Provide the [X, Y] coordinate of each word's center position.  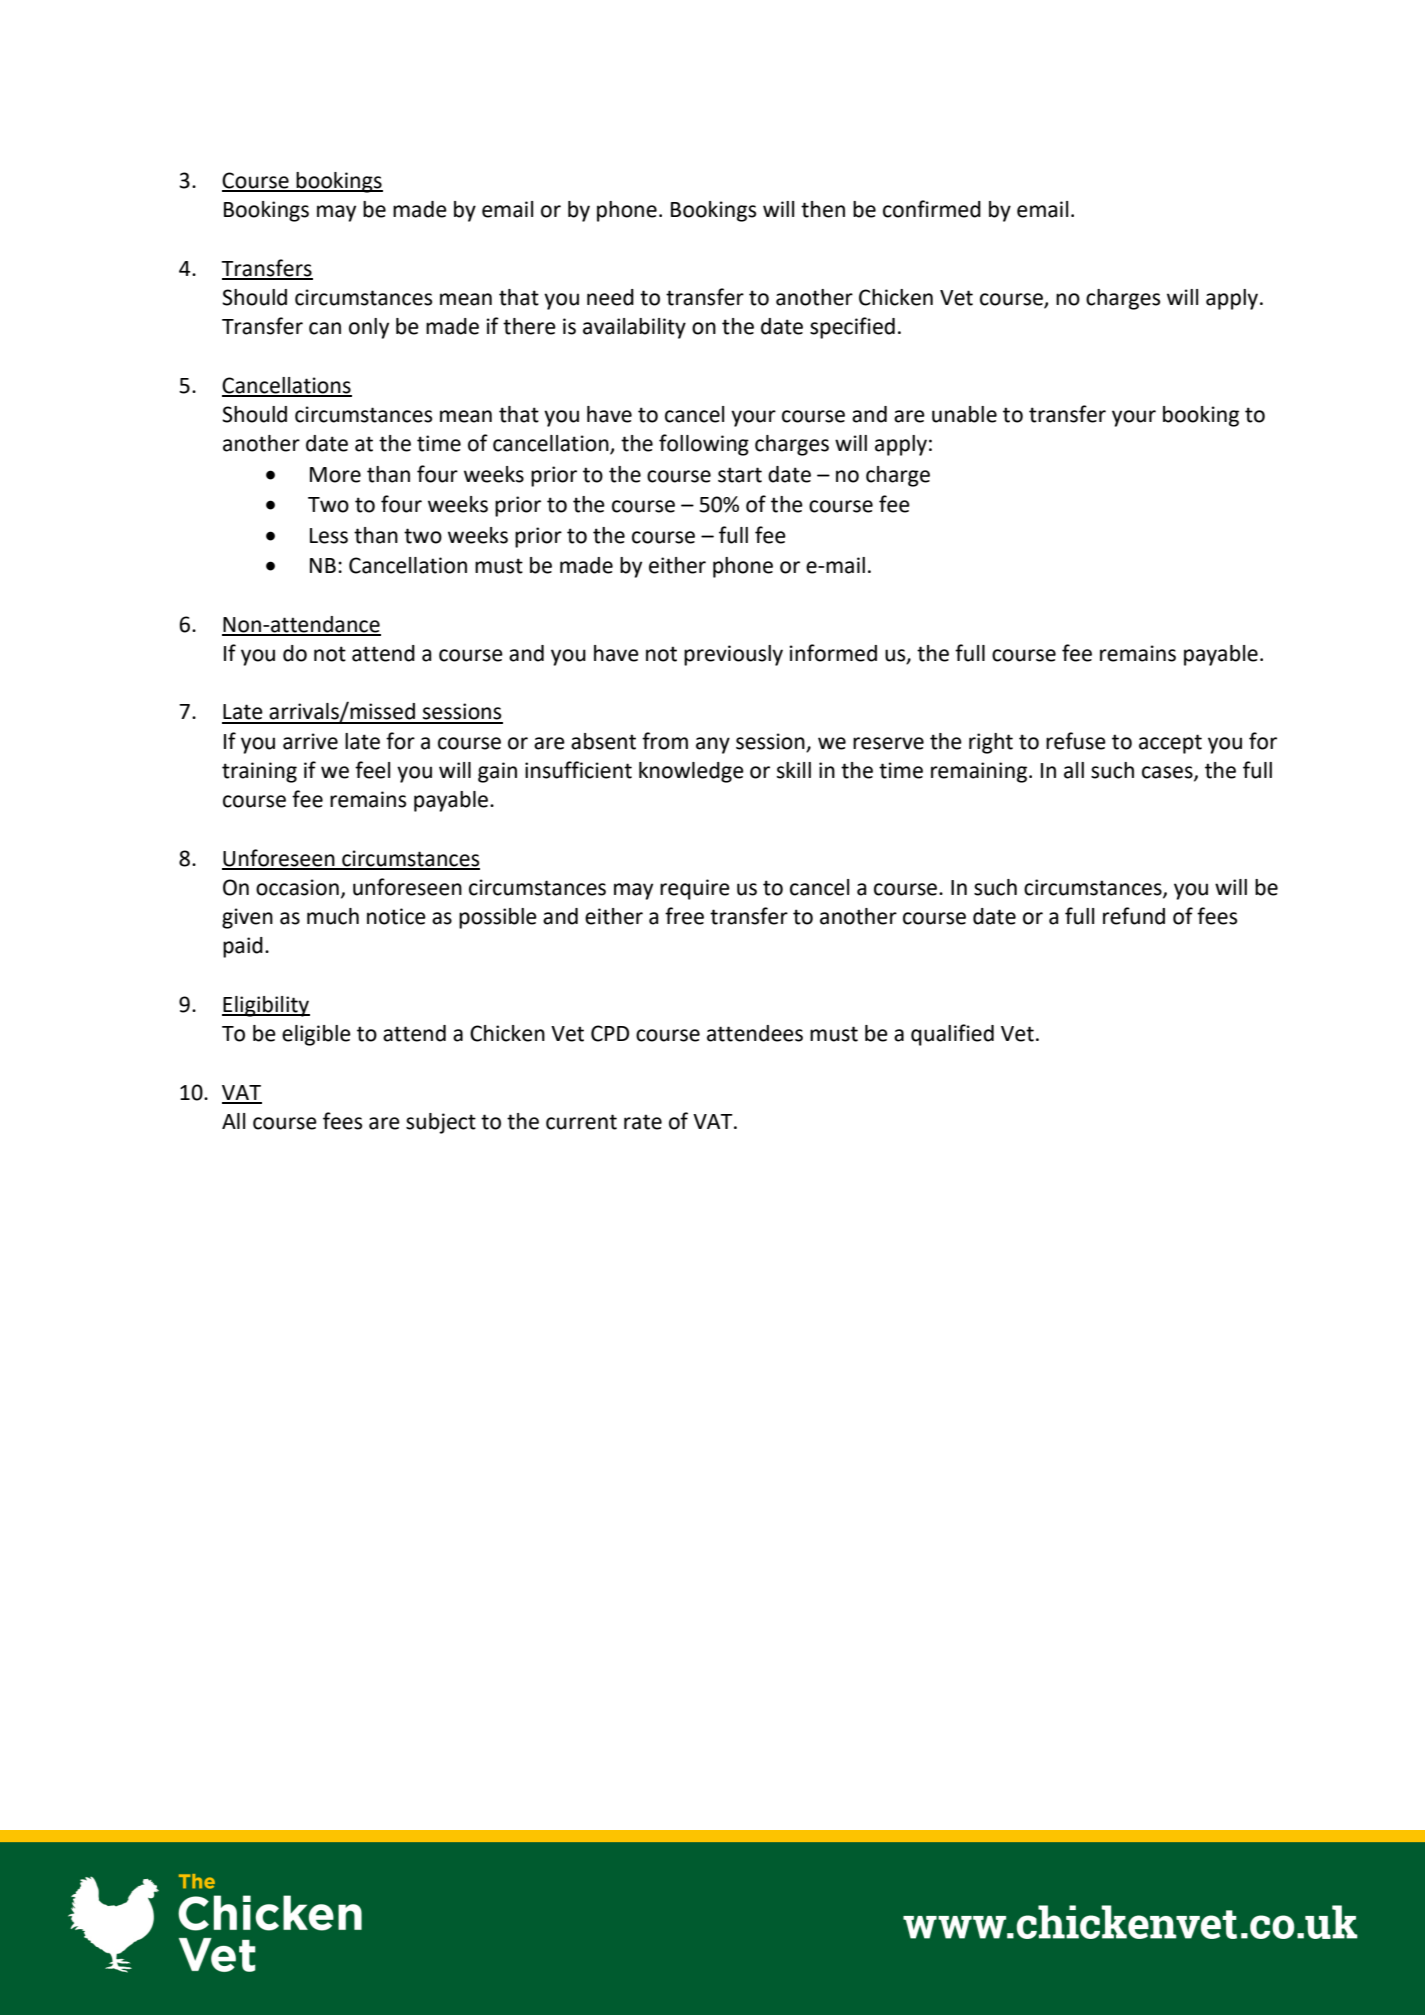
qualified [952, 1035]
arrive [310, 741]
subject [441, 1123]
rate [643, 1122]
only [369, 328]
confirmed [932, 209]
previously [733, 655]
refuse [1076, 741]
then [823, 209]
